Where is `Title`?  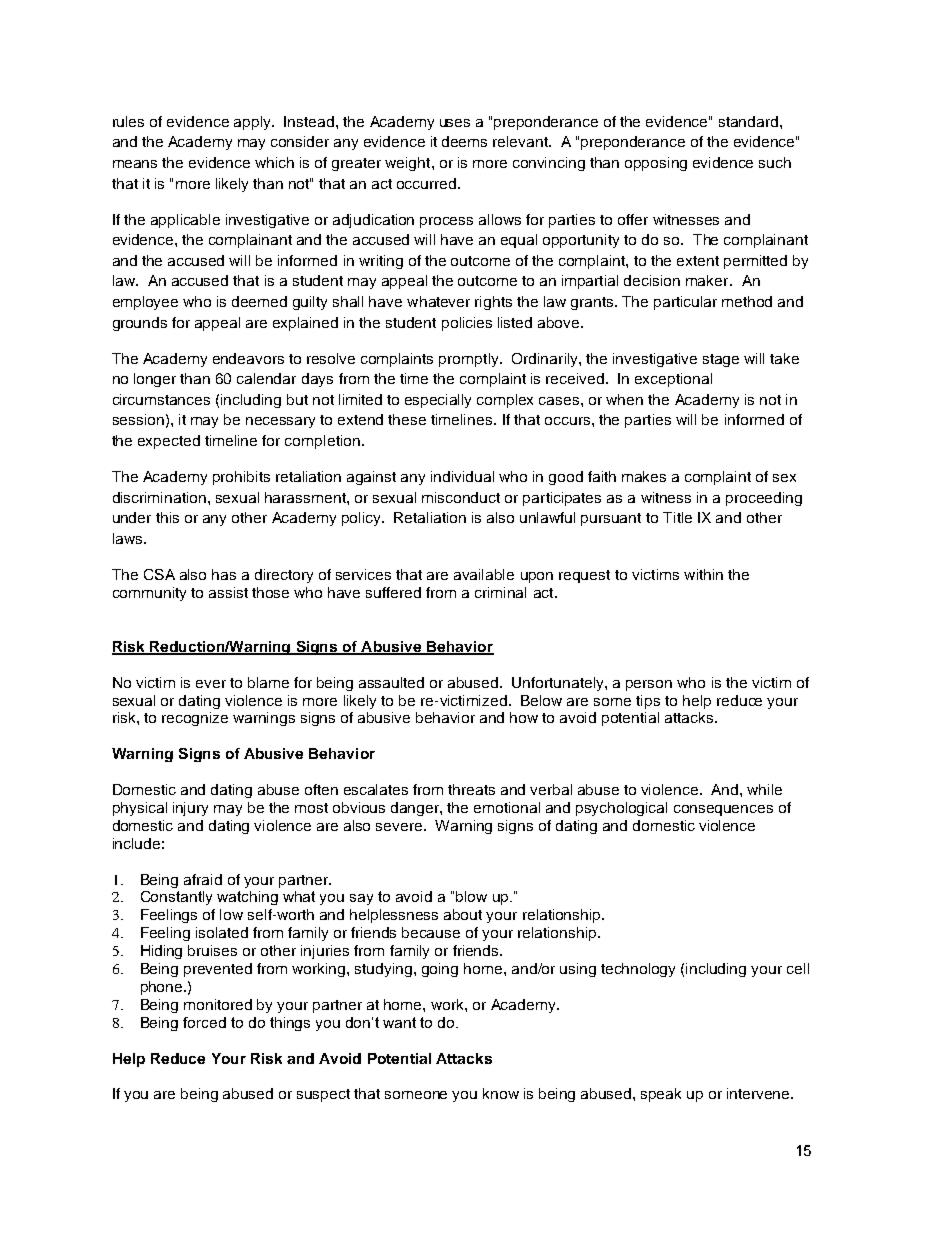
Title is located at coordinates (677, 517).
